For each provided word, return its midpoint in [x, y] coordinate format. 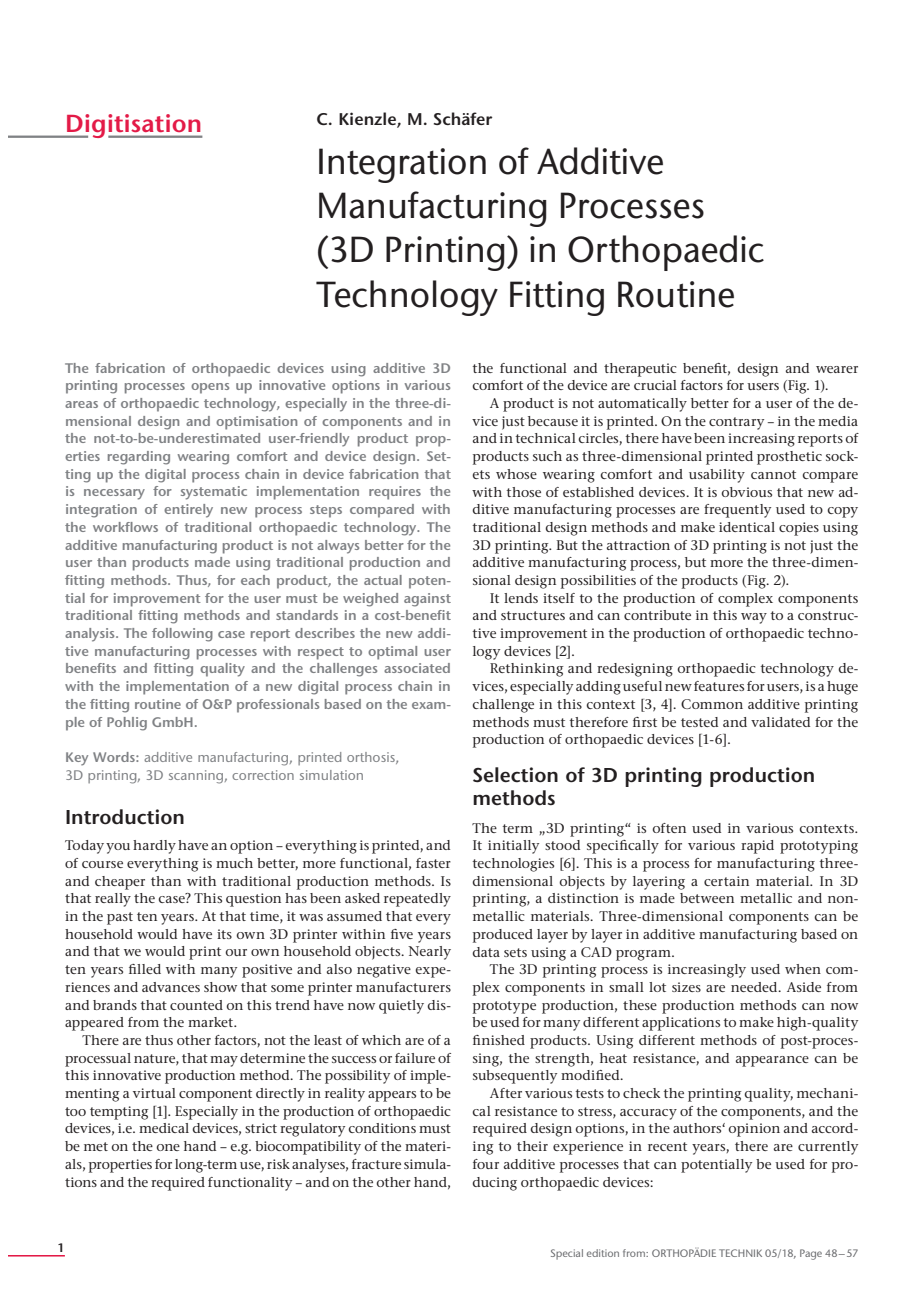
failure [415, 1058]
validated [780, 722]
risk [278, 1164]
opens [210, 388]
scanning [196, 777]
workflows [125, 527]
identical [747, 527]
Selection [515, 775]
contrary [736, 423]
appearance [772, 1061]
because [553, 421]
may [224, 1061]
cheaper [120, 883]
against [427, 600]
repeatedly [417, 900]
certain [726, 881]
